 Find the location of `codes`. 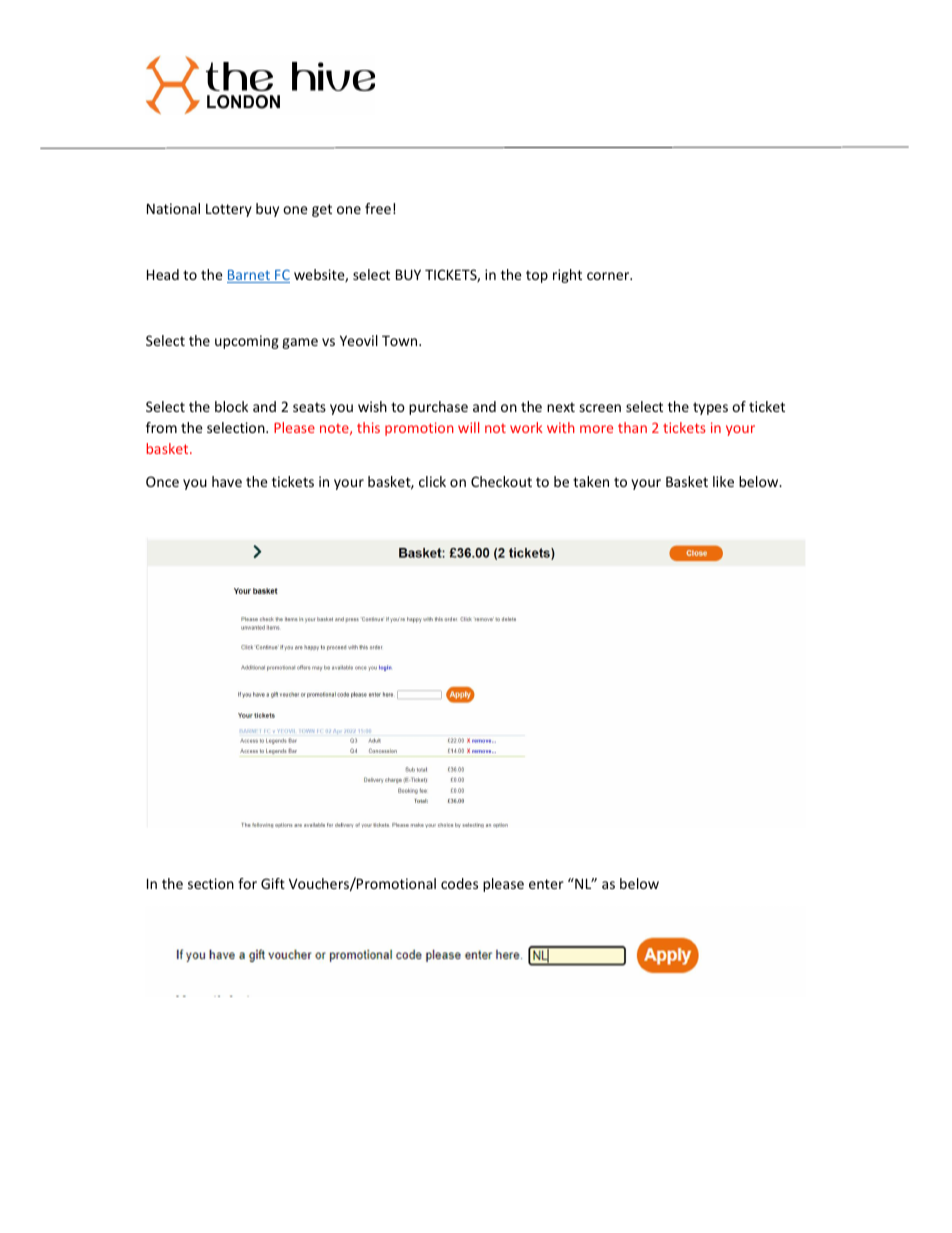

codes is located at coordinates (459, 883).
